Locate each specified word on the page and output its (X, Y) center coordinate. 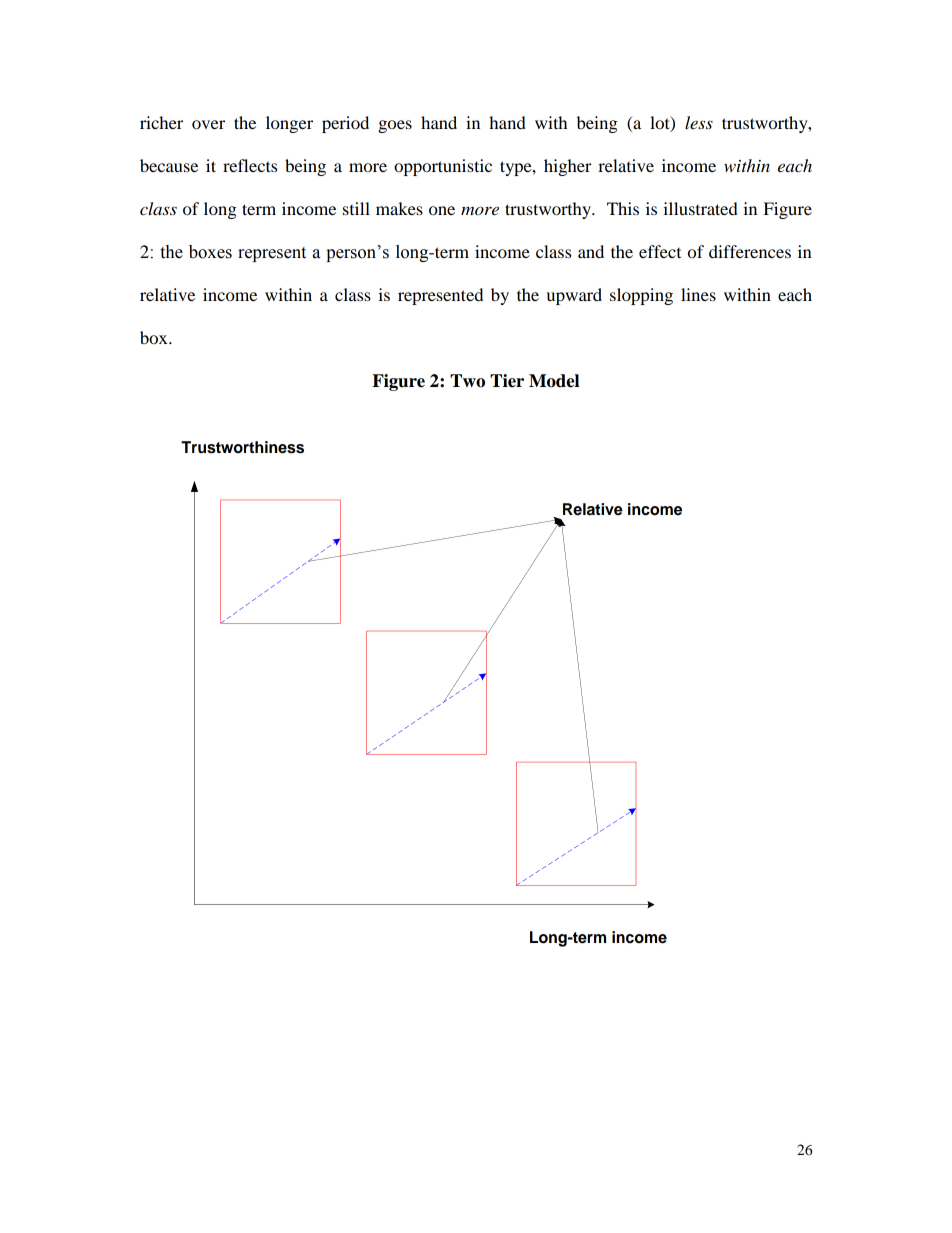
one (442, 210)
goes (395, 126)
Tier (507, 381)
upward (574, 296)
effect (660, 251)
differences (750, 251)
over (208, 124)
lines (698, 294)
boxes (210, 252)
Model (554, 381)
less (699, 122)
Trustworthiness (242, 447)
